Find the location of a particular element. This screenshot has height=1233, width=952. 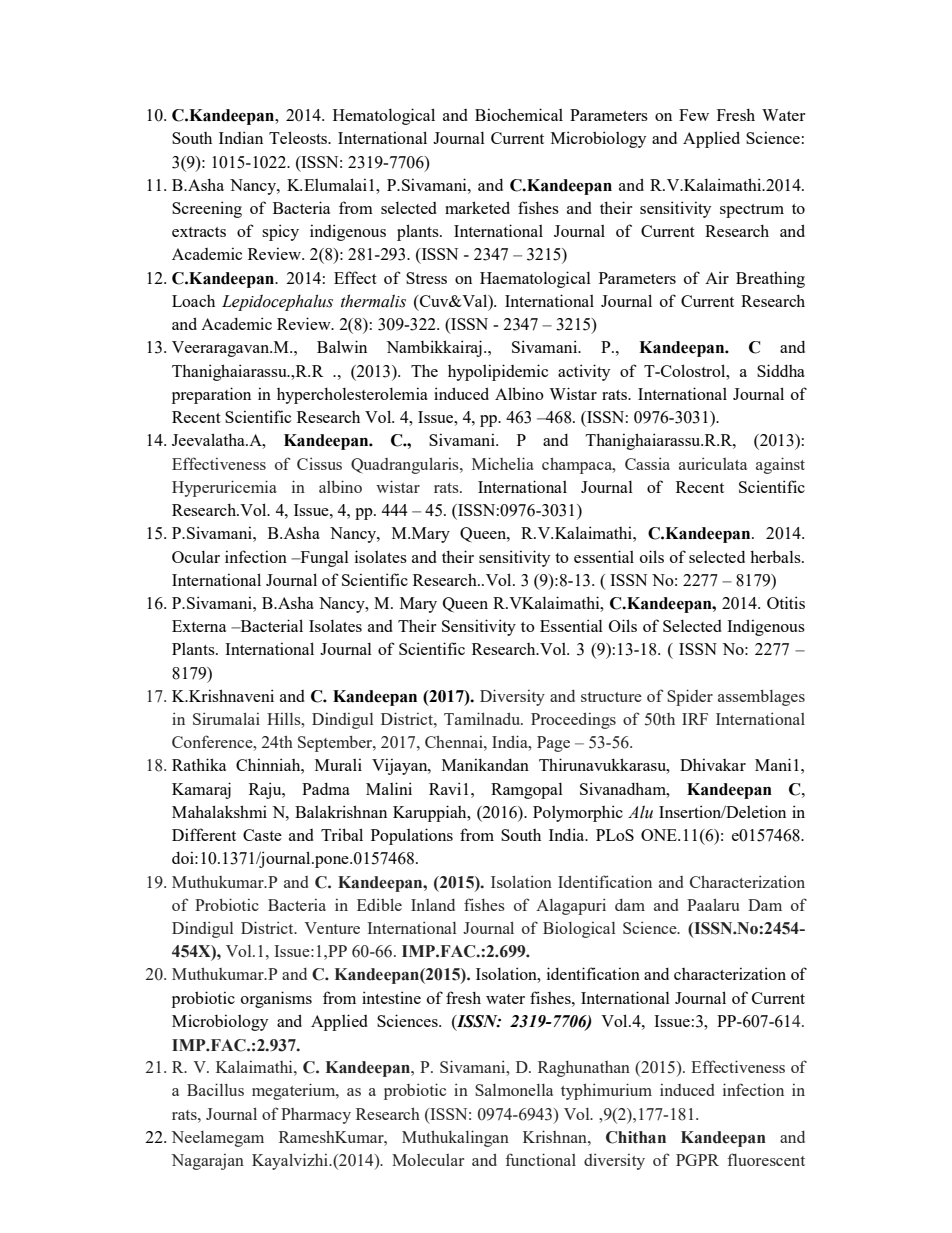

Screening is located at coordinates (207, 209).
